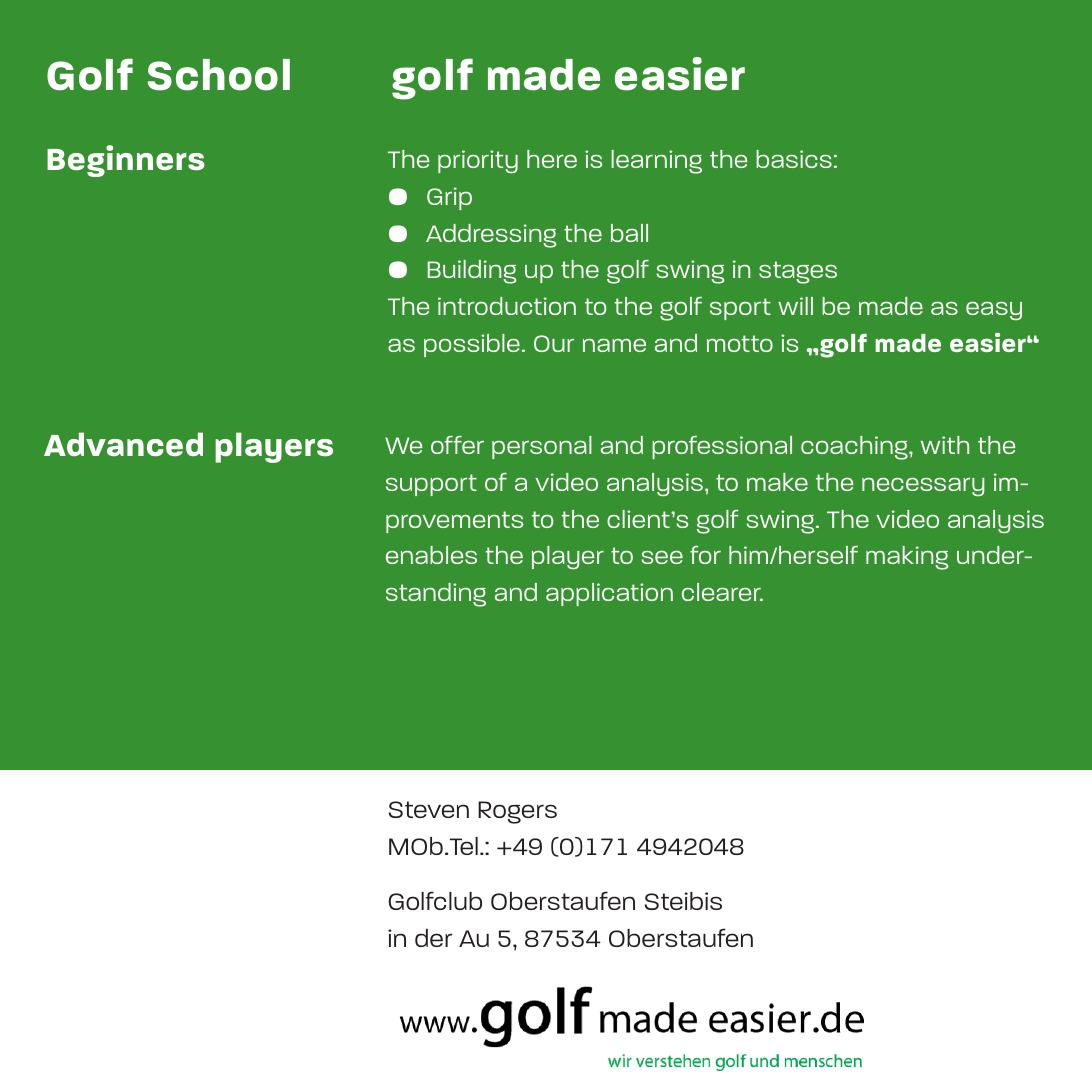  What do you see at coordinates (517, 812) in the screenshot?
I see `Rogers` at bounding box center [517, 812].
